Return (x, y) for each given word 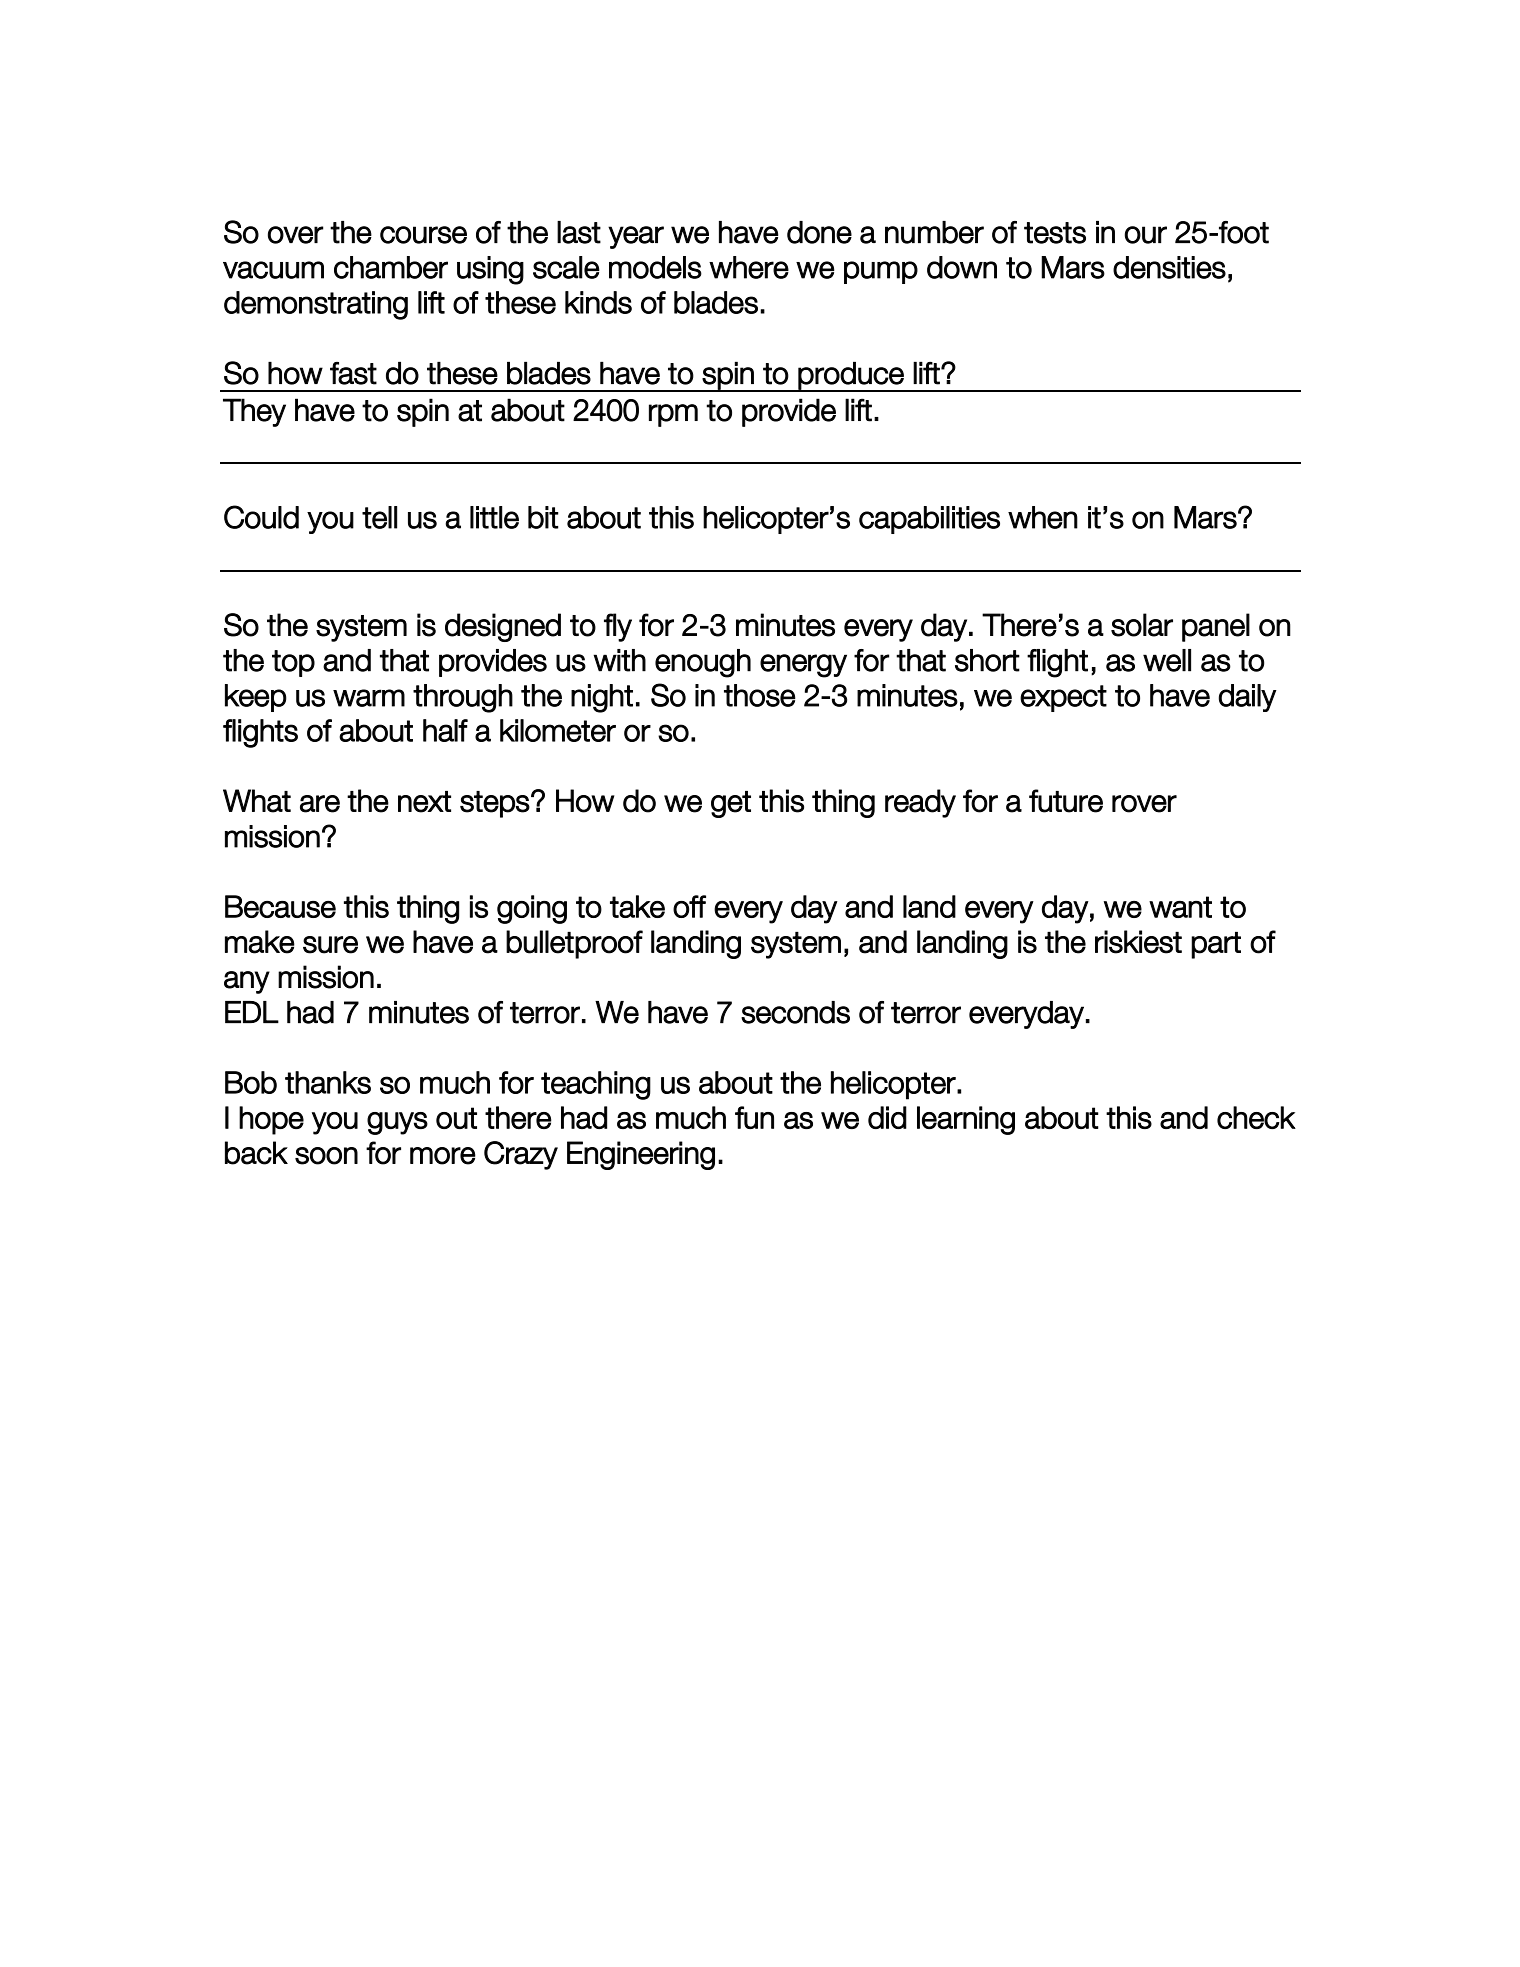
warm (369, 698)
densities (1169, 267)
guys (397, 1123)
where (749, 267)
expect (1063, 698)
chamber (391, 267)
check (1256, 1117)
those (759, 695)
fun (754, 1117)
